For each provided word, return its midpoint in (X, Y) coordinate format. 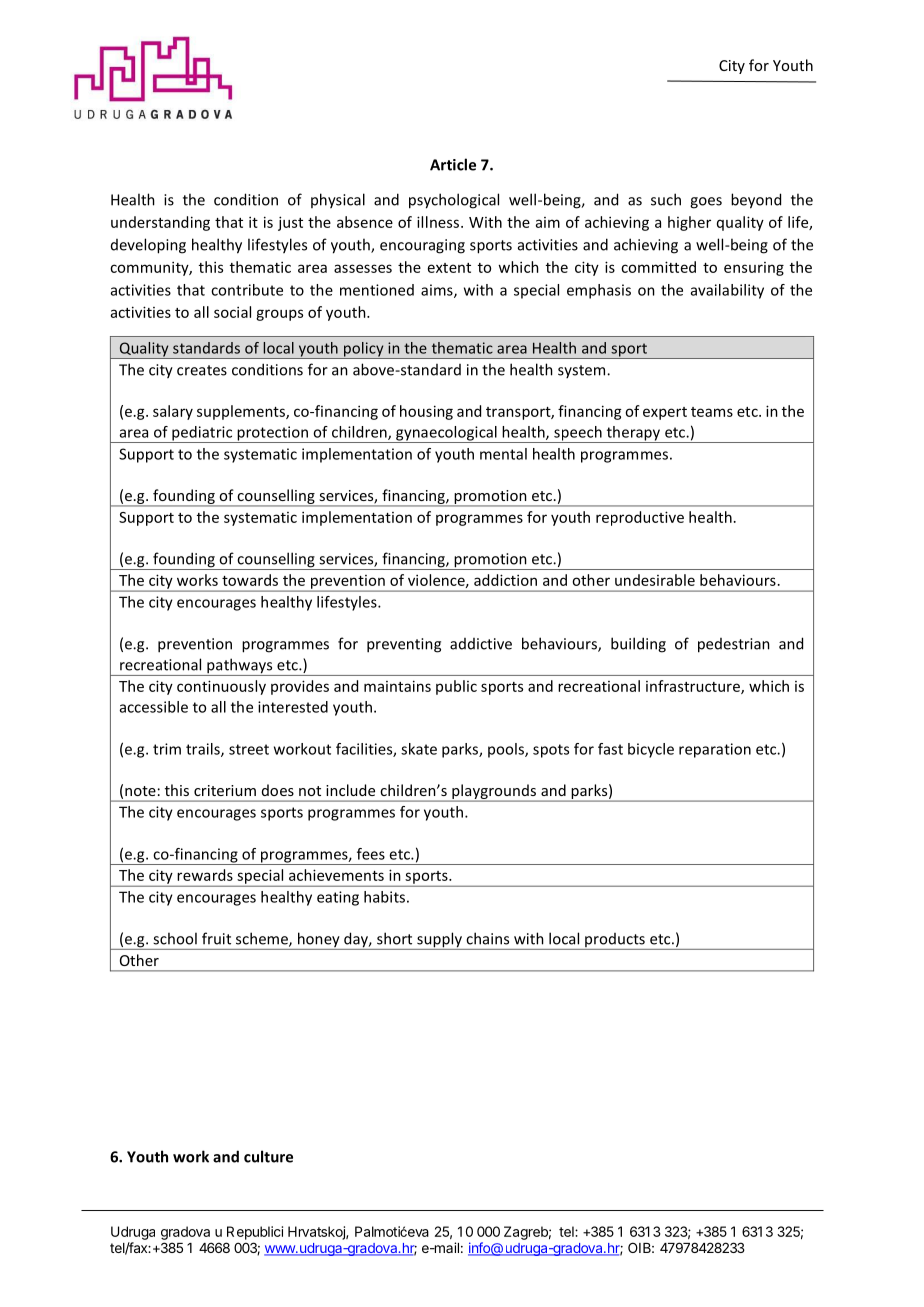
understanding (160, 223)
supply (439, 941)
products (615, 941)
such (666, 199)
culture (268, 1156)
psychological (454, 201)
